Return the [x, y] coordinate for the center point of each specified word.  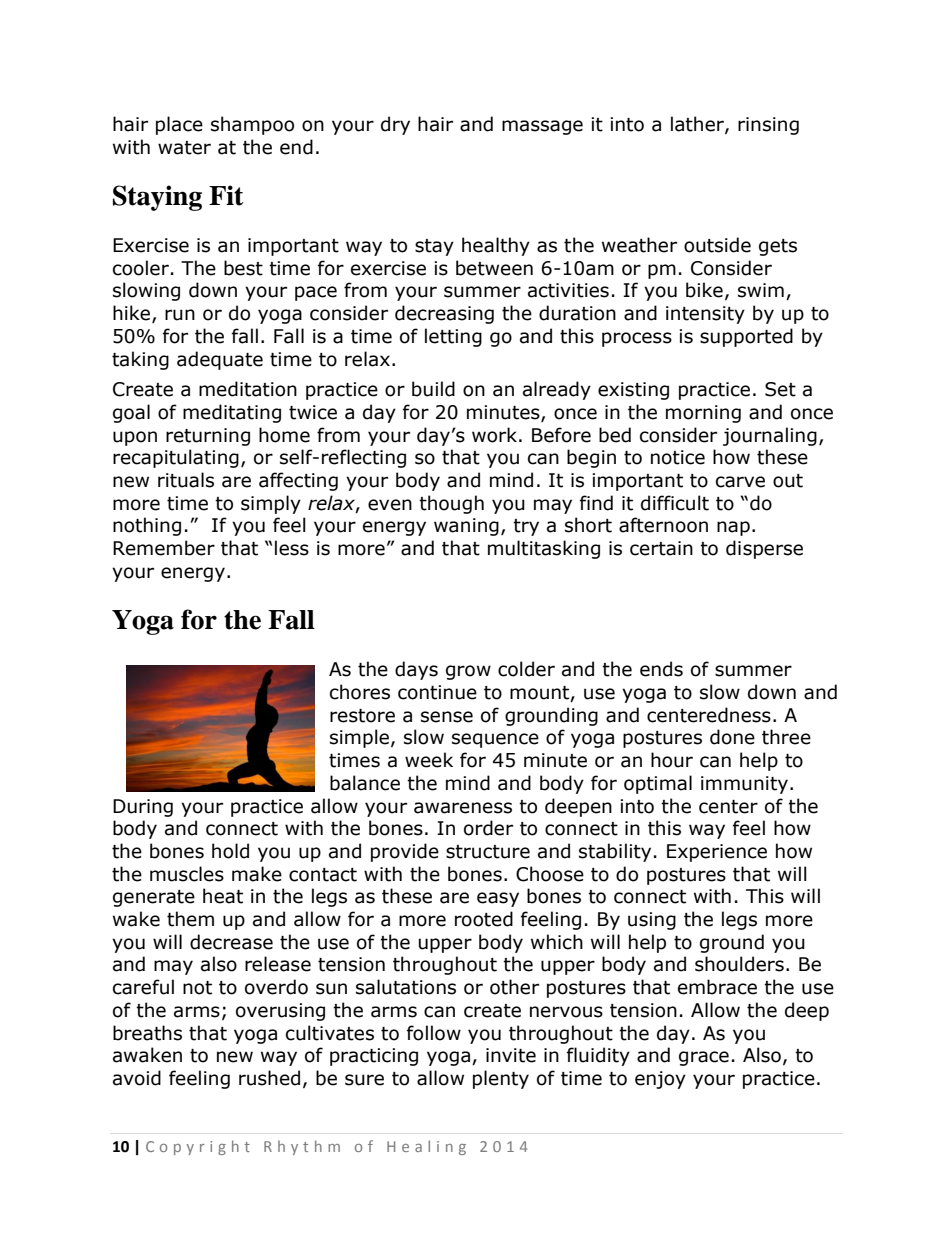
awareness [463, 808]
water [184, 148]
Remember [164, 548]
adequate [220, 360]
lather [698, 125]
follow [434, 1033]
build [433, 389]
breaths [147, 1033]
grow [468, 672]
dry [395, 125]
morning [703, 414]
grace [704, 1058]
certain [661, 548]
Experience [717, 853]
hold [230, 851]
